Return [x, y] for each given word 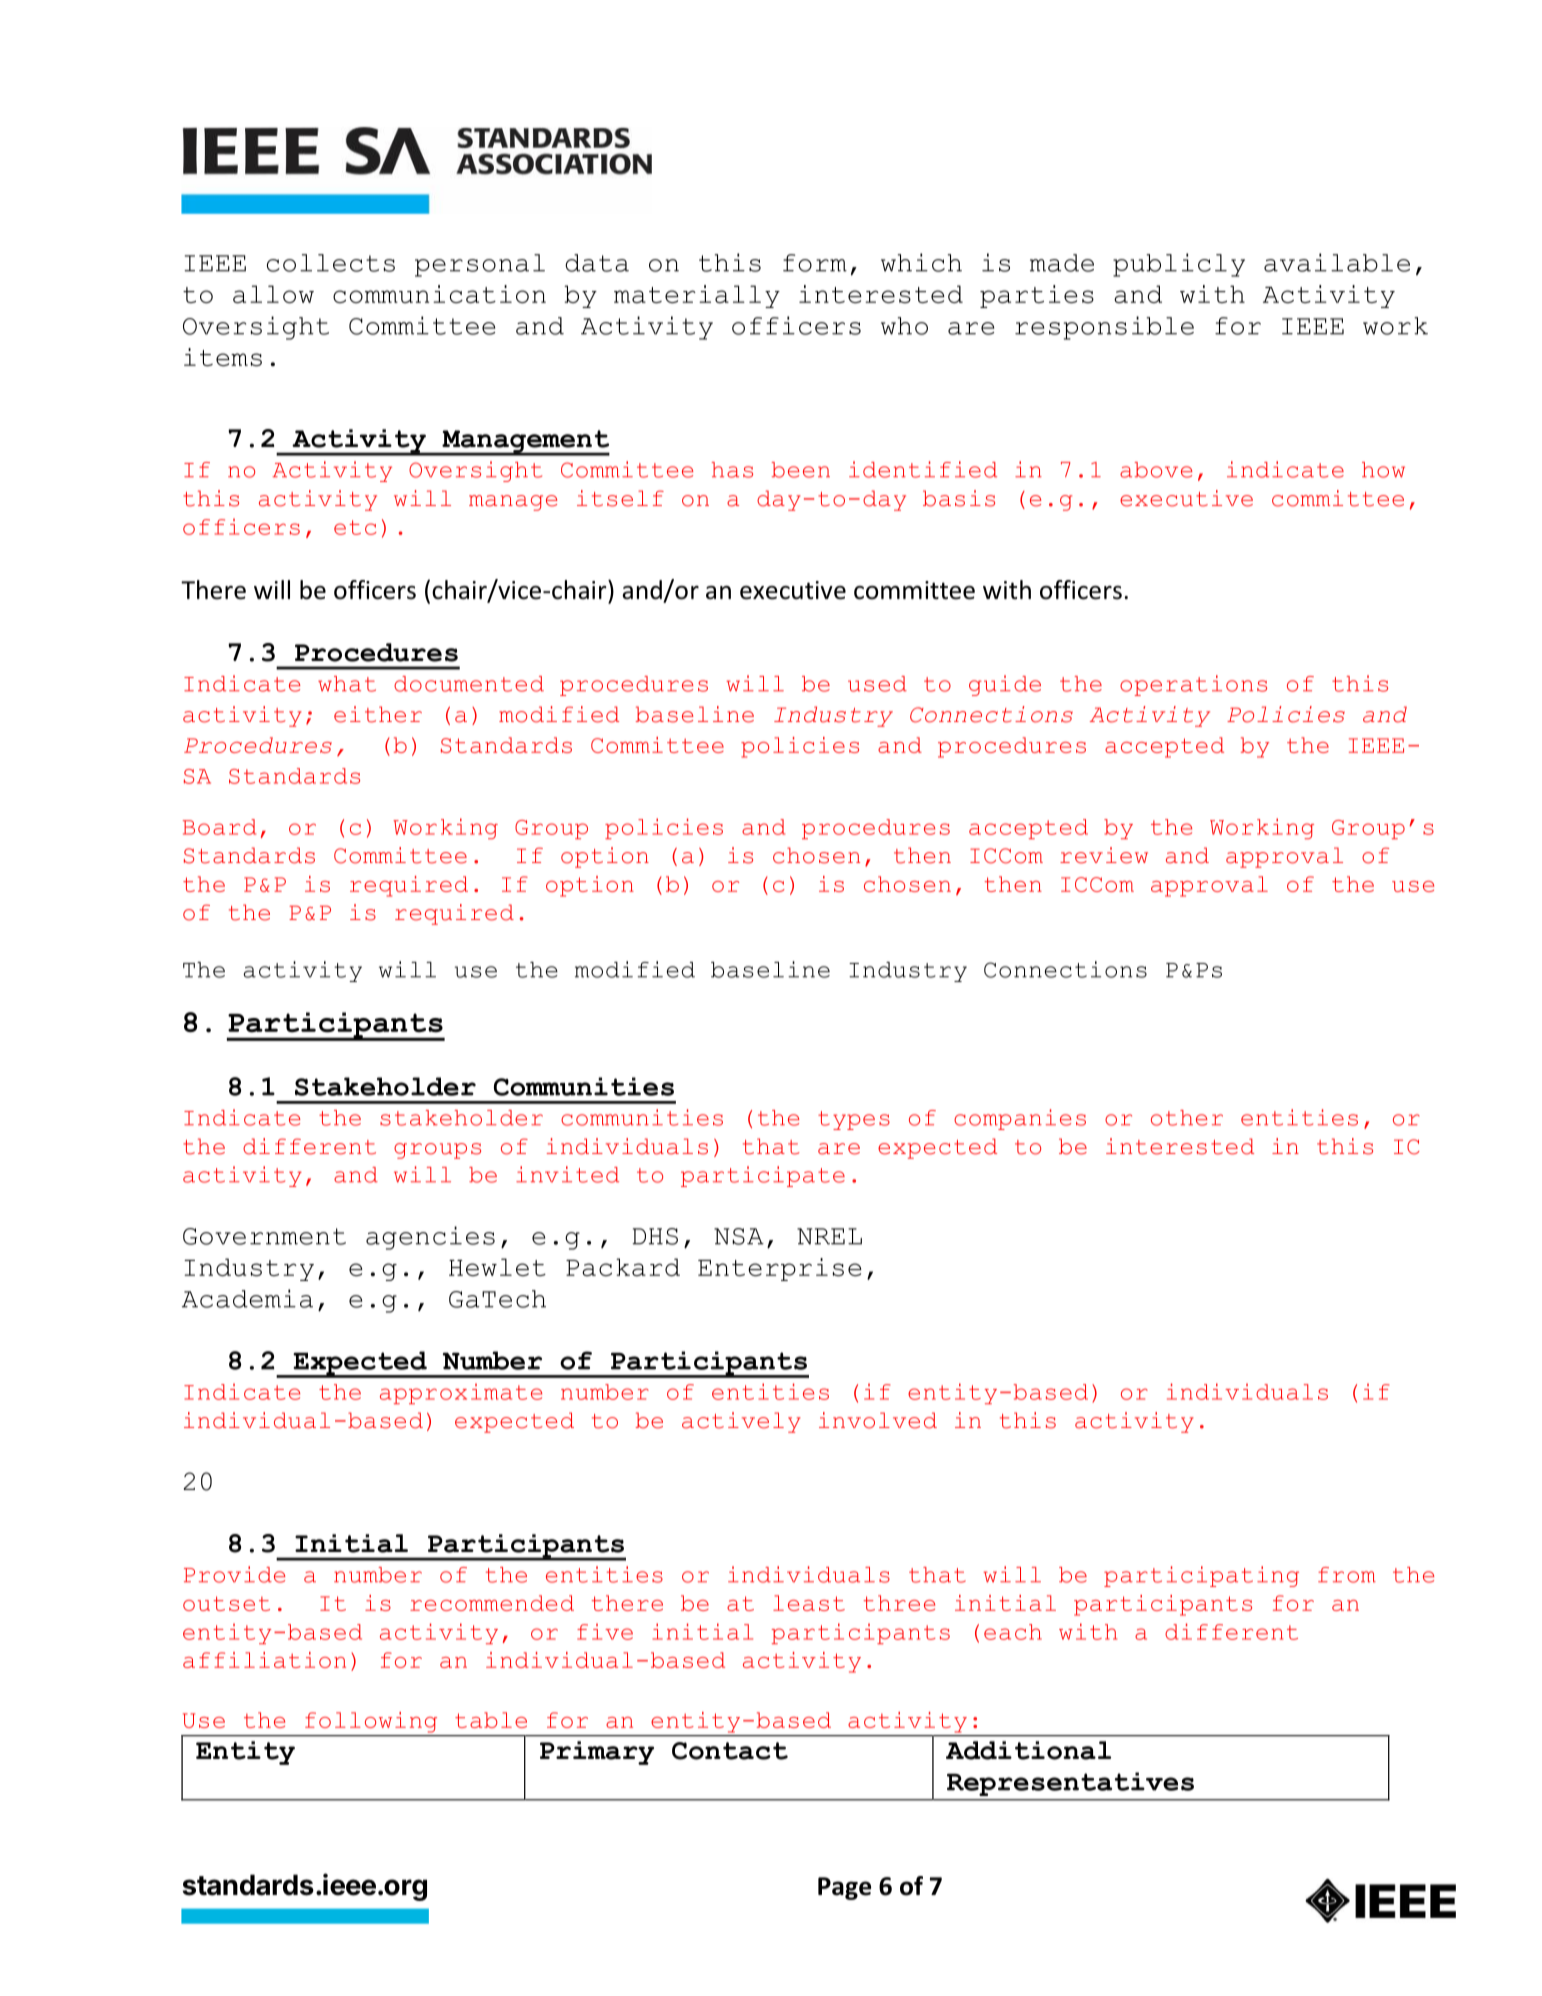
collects [331, 263]
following [371, 1722]
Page [844, 1888]
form [815, 263]
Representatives [1070, 1784]
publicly [1179, 265]
